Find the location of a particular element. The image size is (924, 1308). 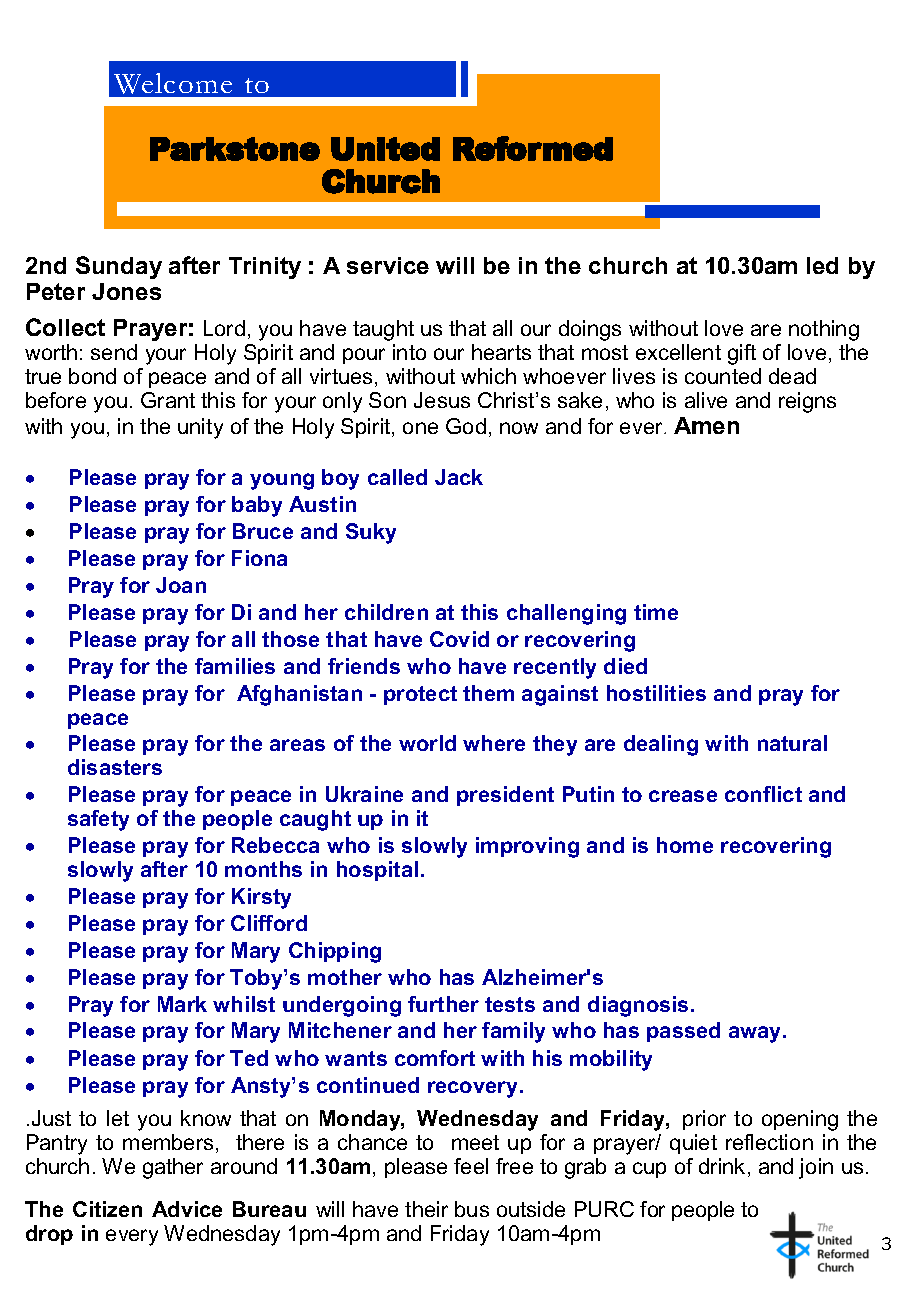

their is located at coordinates (426, 1209).
